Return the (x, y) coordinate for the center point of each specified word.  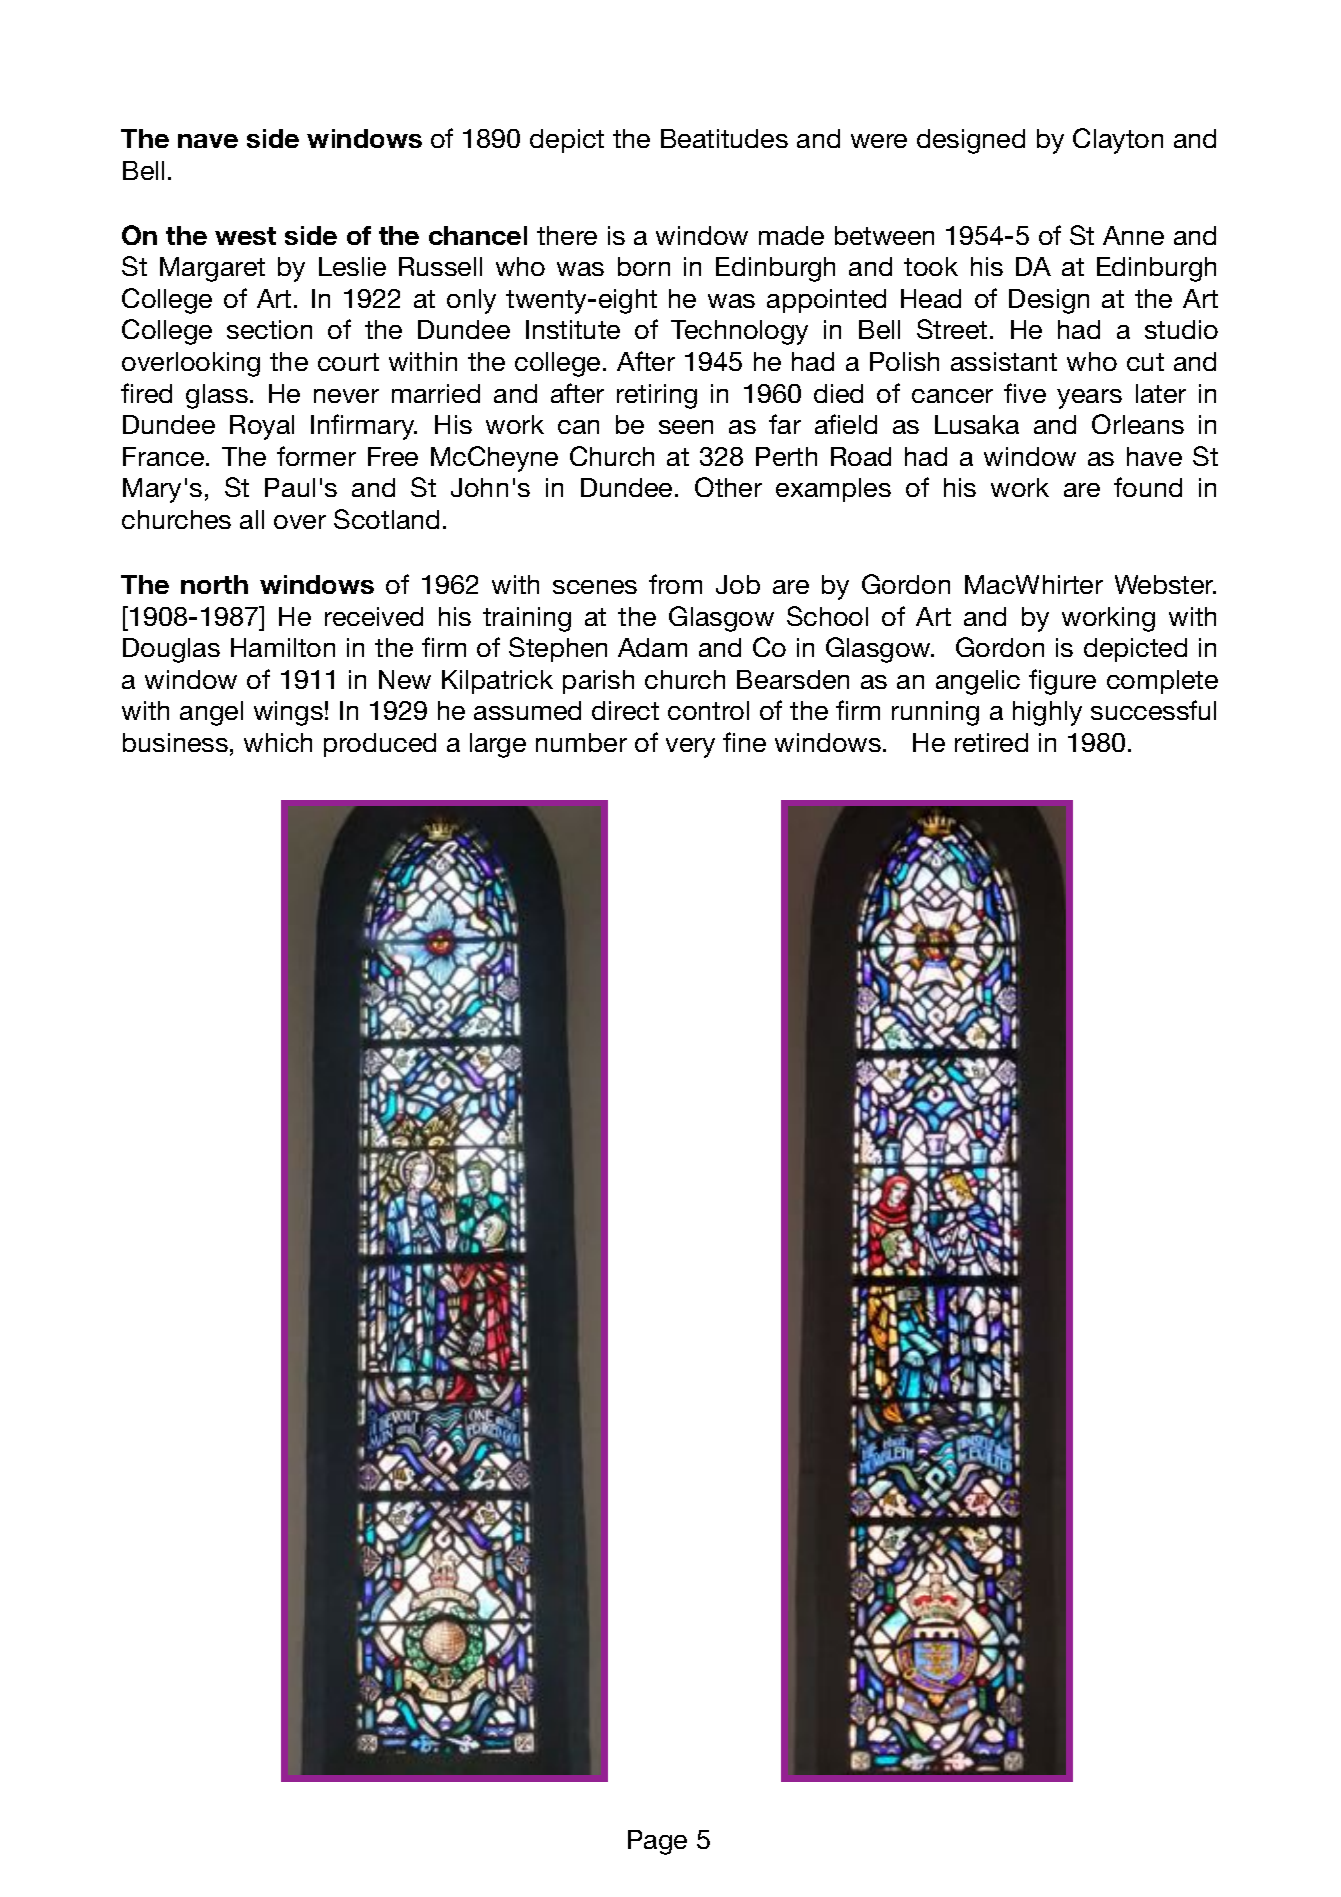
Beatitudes (724, 138)
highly (1047, 713)
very (690, 748)
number (581, 742)
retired (991, 742)
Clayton (1118, 141)
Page (657, 1842)
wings (288, 713)
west (245, 236)
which (278, 742)
